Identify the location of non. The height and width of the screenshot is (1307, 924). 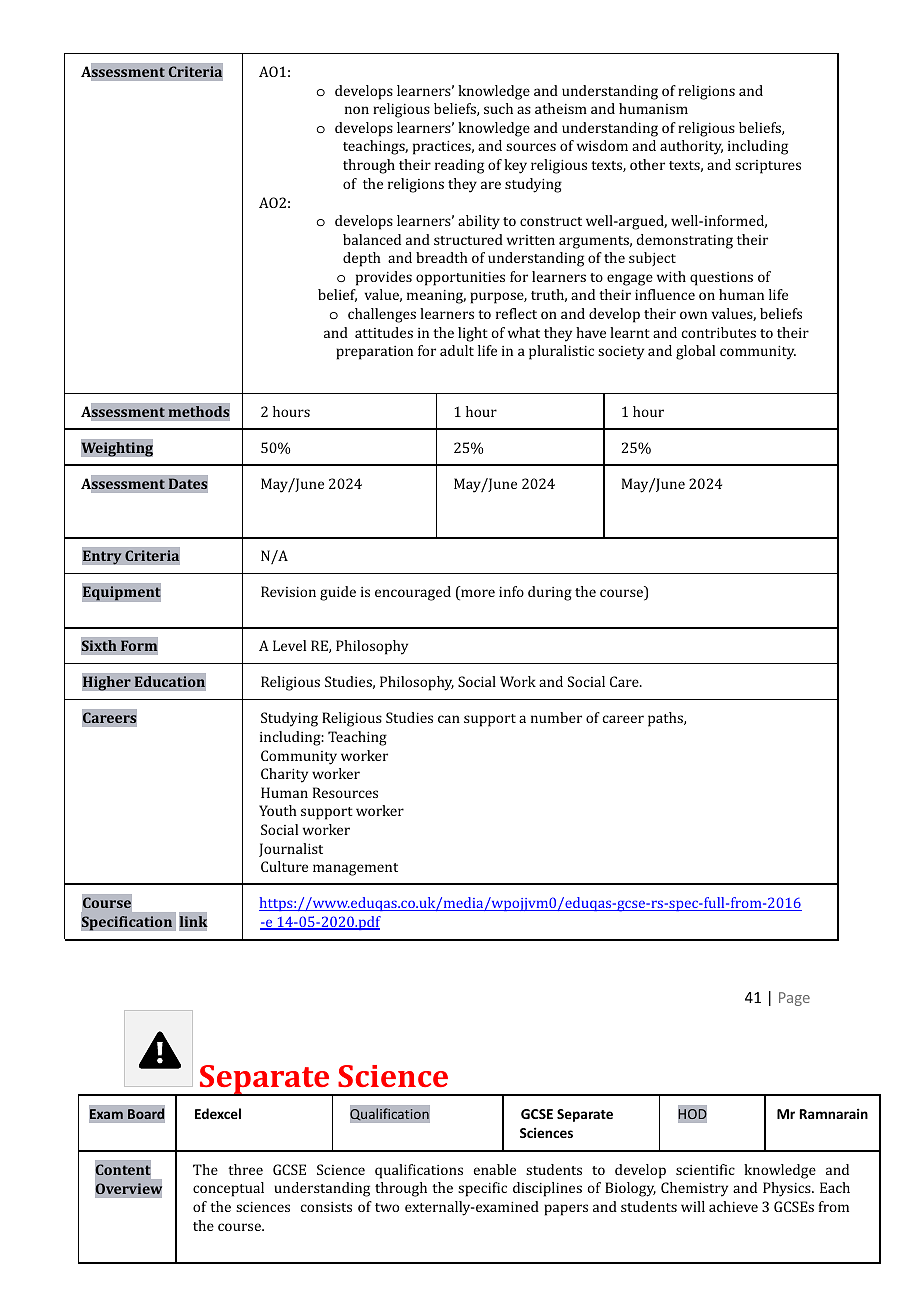
(357, 110).
